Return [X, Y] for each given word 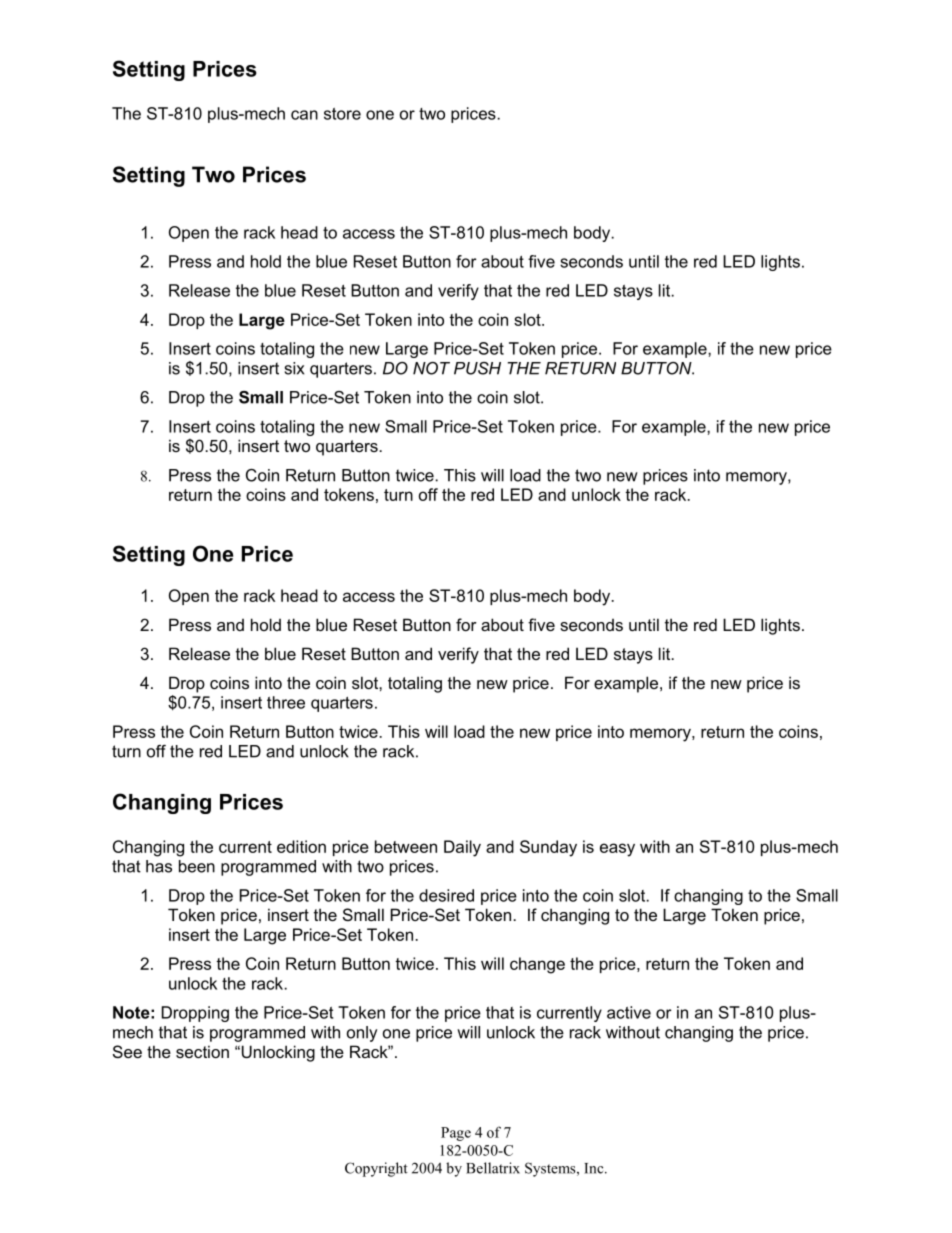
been [197, 866]
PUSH [477, 368]
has [159, 866]
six [294, 368]
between [406, 846]
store [342, 114]
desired [446, 895]
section [202, 1051]
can [304, 115]
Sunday [548, 848]
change [537, 965]
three [286, 702]
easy [617, 850]
